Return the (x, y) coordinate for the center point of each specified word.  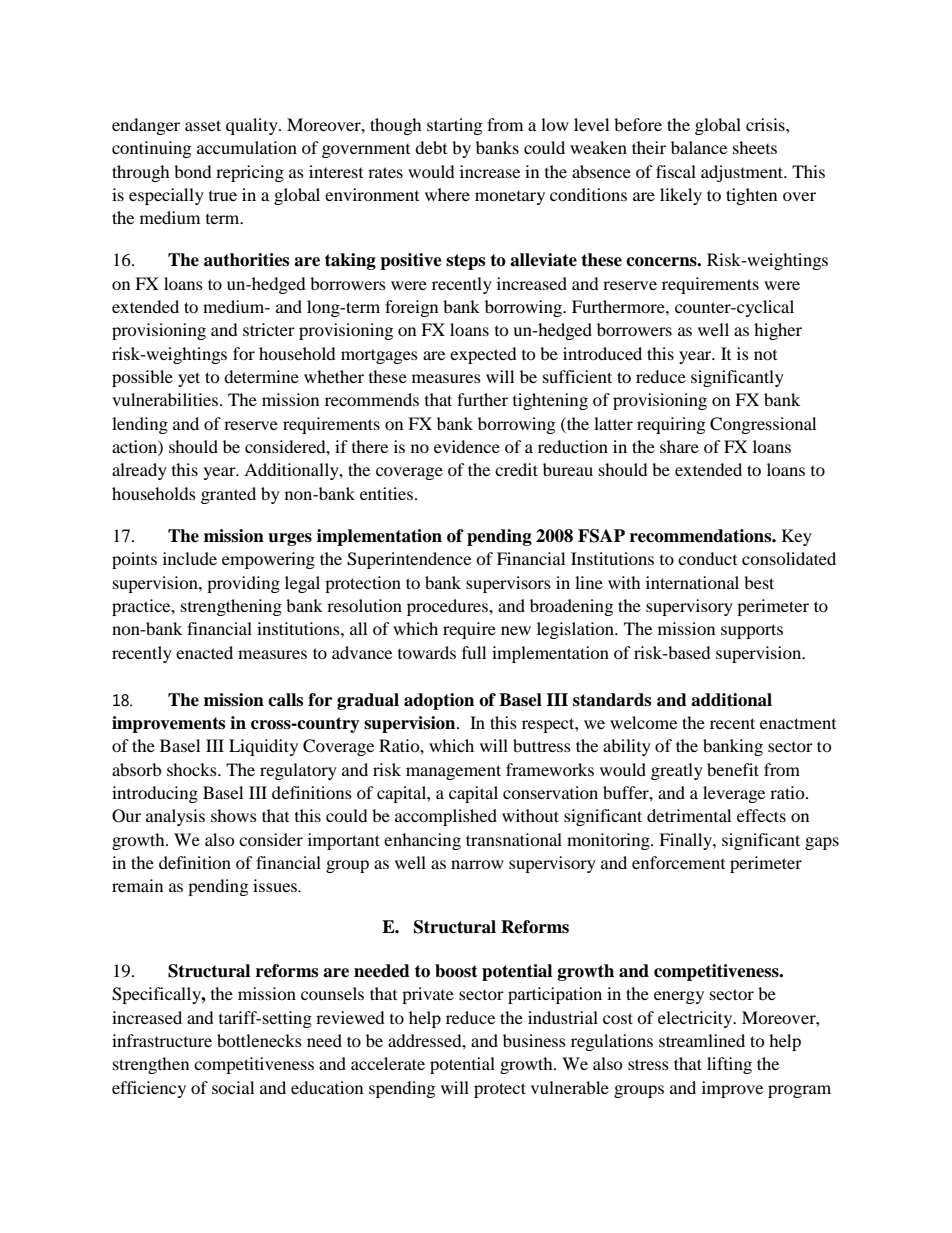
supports (752, 631)
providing (243, 584)
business (534, 1040)
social (233, 1087)
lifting (729, 1065)
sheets (755, 147)
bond (193, 171)
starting (454, 126)
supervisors (508, 584)
